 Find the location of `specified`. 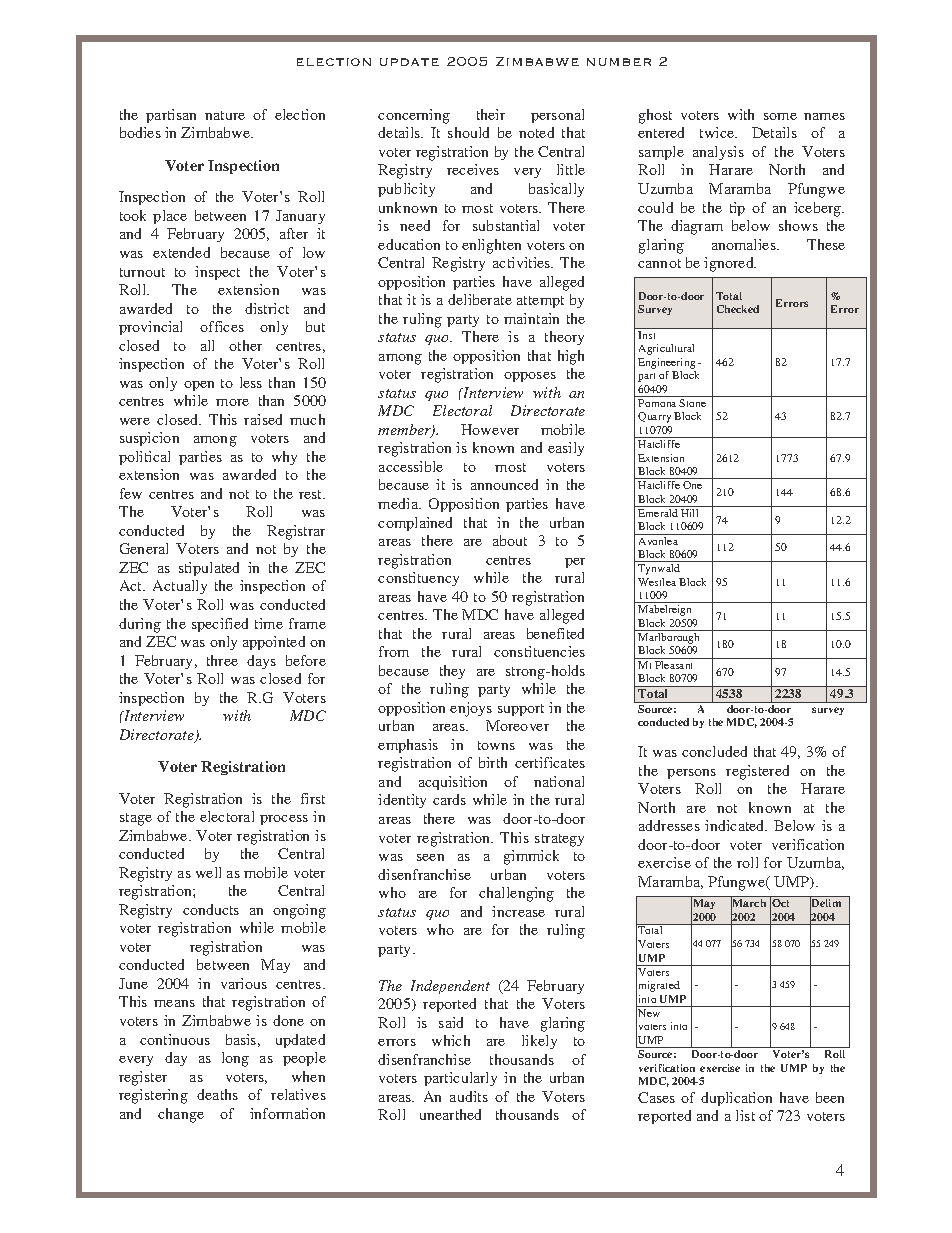

specified is located at coordinates (220, 625).
